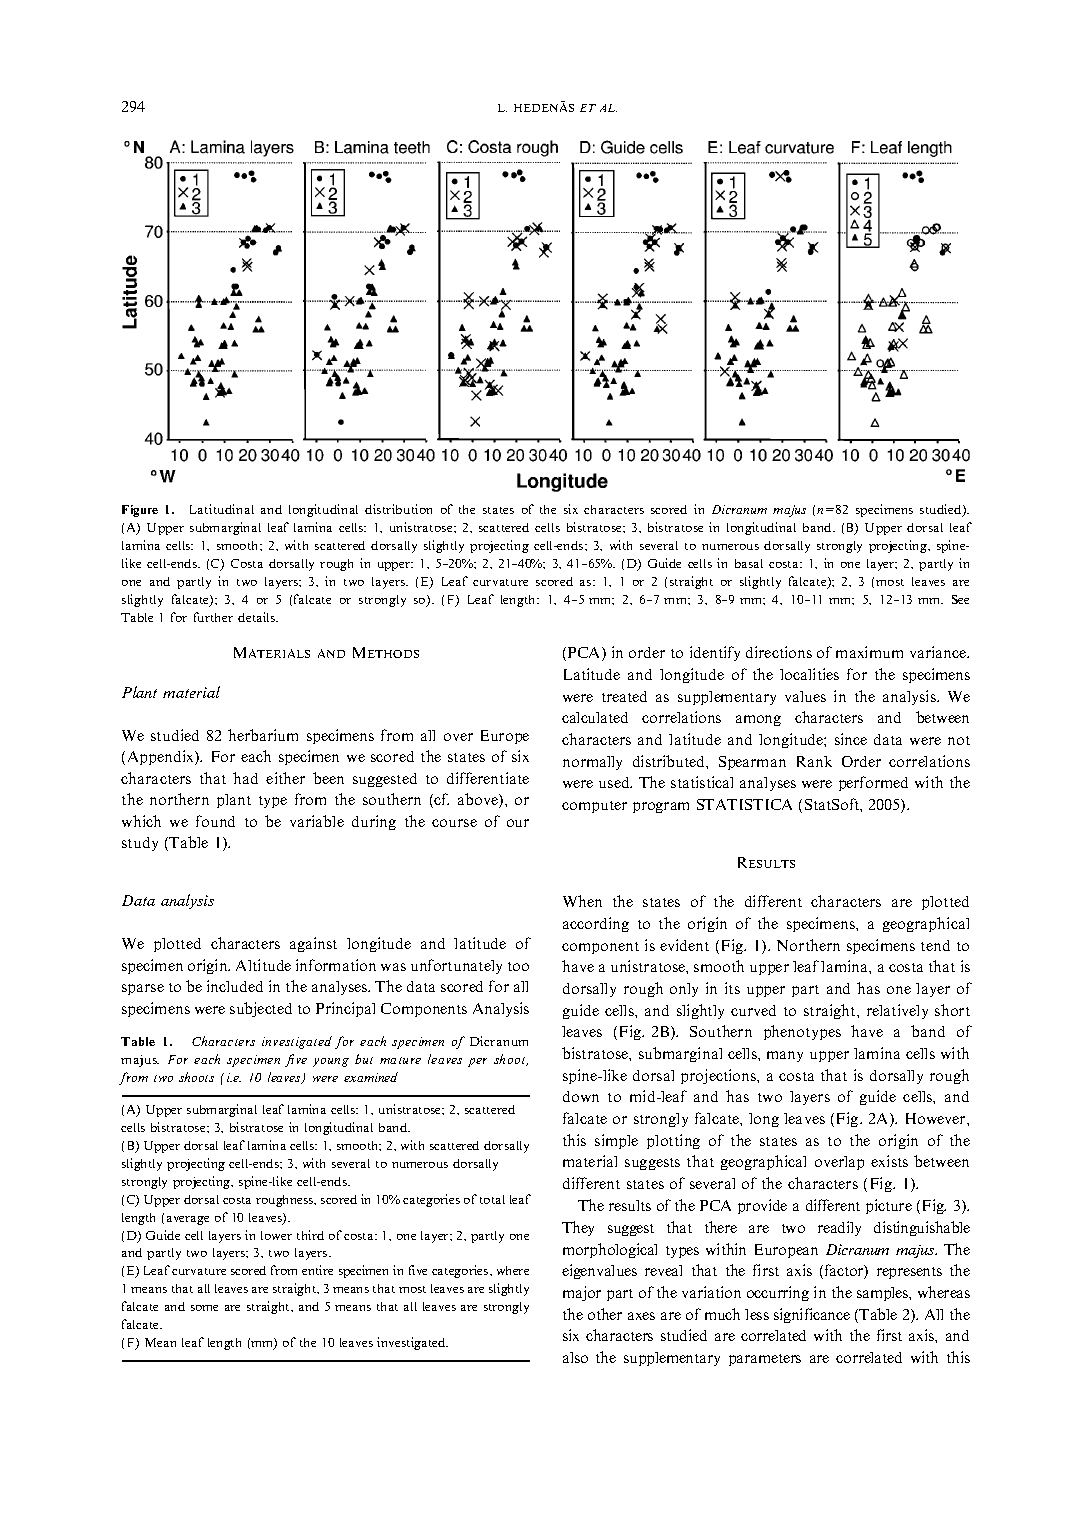 This image has width=1070, height=1513. What do you see at coordinates (935, 945) in the image?
I see `tend` at bounding box center [935, 945].
